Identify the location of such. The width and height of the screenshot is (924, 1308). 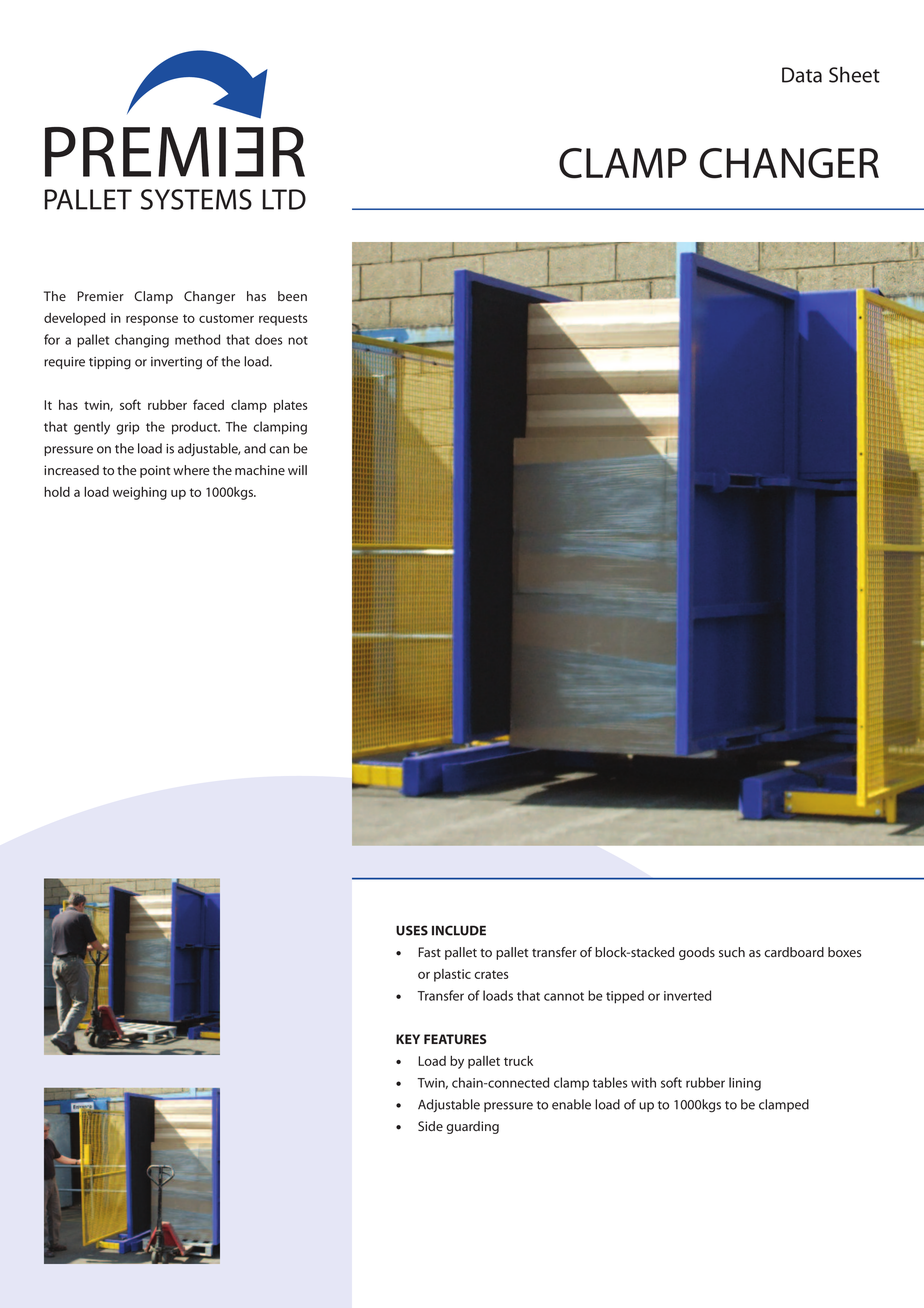
(732, 952).
